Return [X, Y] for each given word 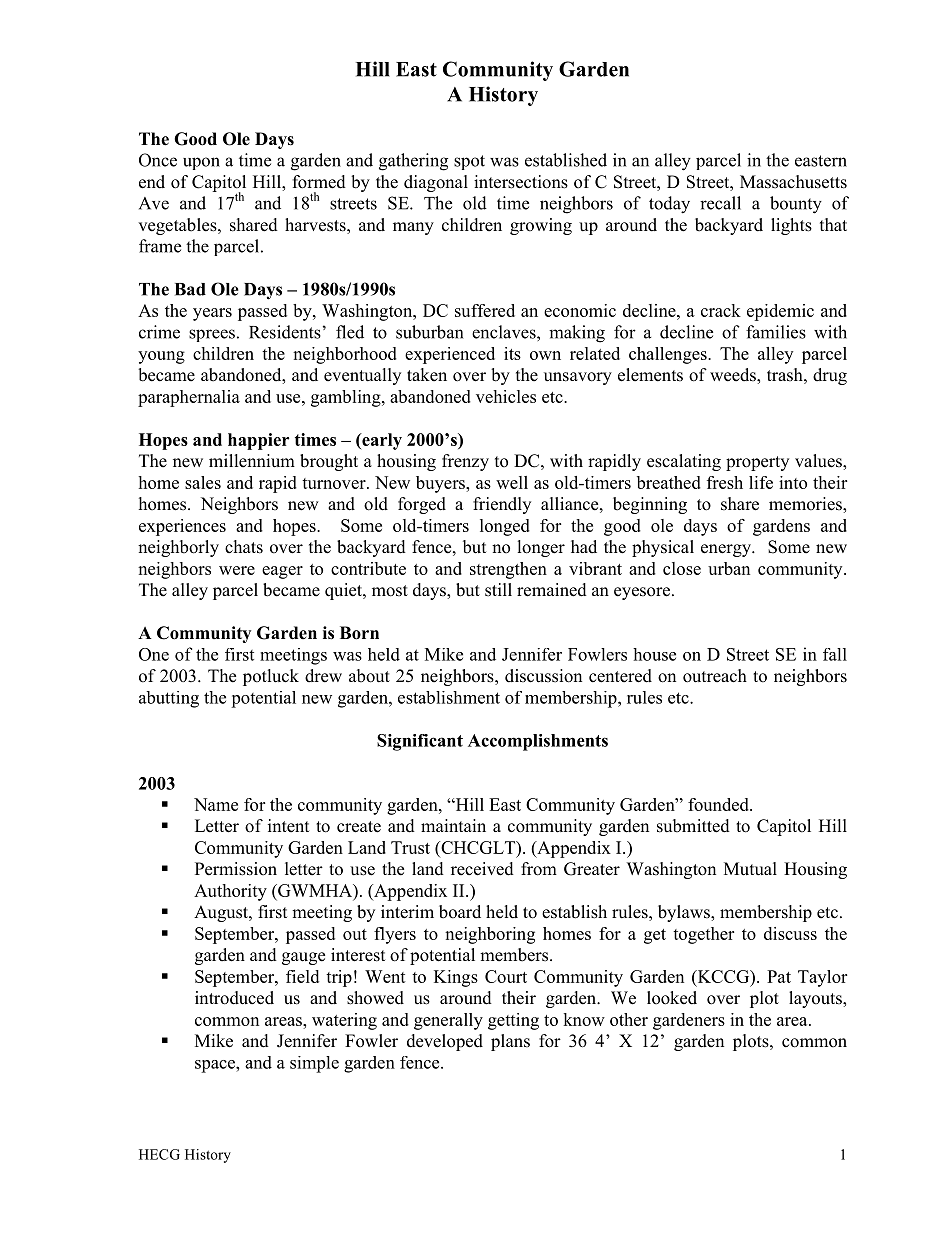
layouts [816, 999]
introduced [234, 998]
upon [201, 163]
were [237, 570]
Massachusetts [793, 182]
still [498, 590]
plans [510, 1042]
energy [727, 550]
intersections [521, 182]
